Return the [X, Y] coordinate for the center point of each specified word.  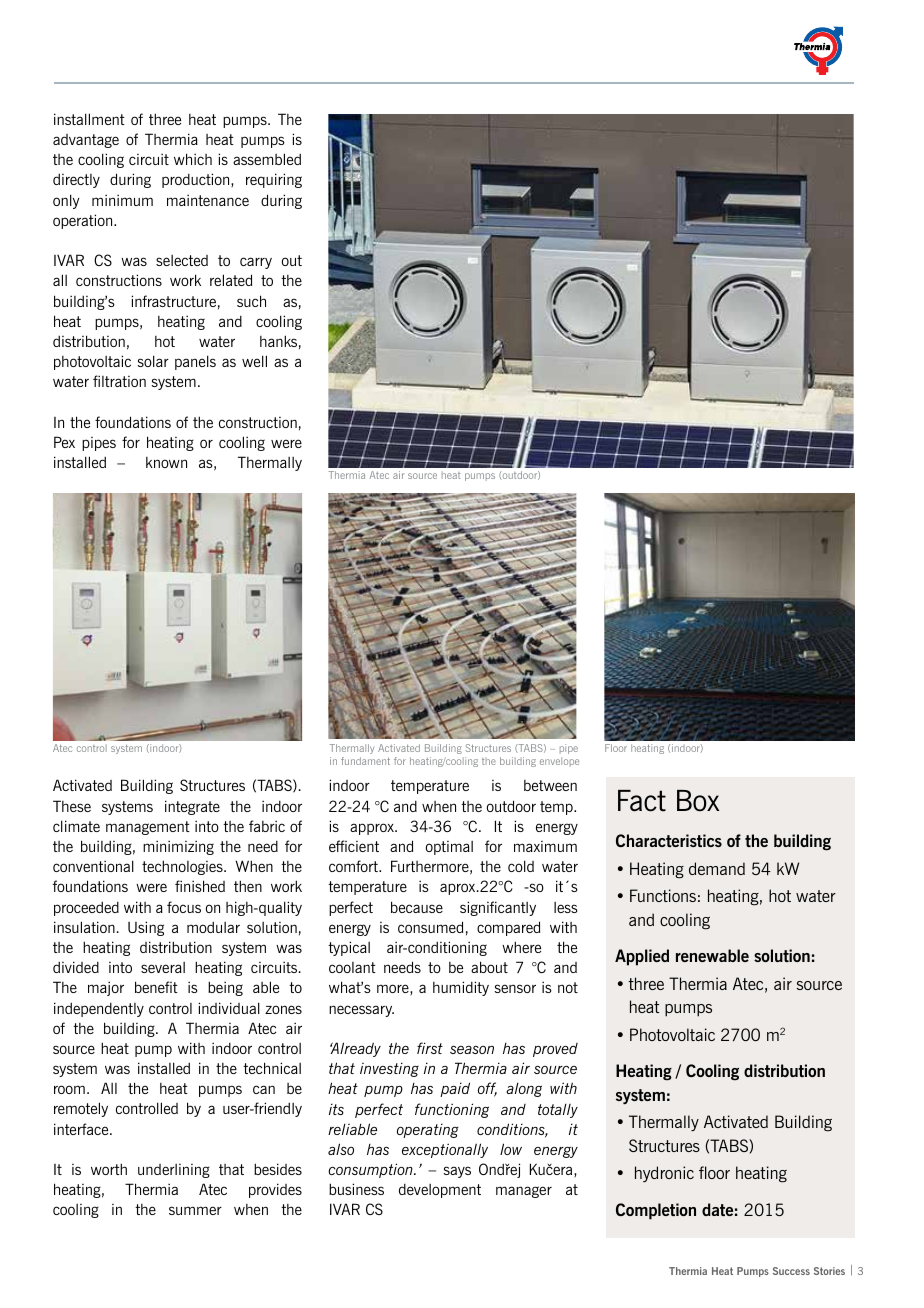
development [440, 1191]
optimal [449, 848]
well [254, 361]
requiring [274, 180]
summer [195, 1210]
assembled [267, 159]
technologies [183, 867]
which [193, 159]
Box [698, 801]
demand [717, 868]
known [166, 462]
